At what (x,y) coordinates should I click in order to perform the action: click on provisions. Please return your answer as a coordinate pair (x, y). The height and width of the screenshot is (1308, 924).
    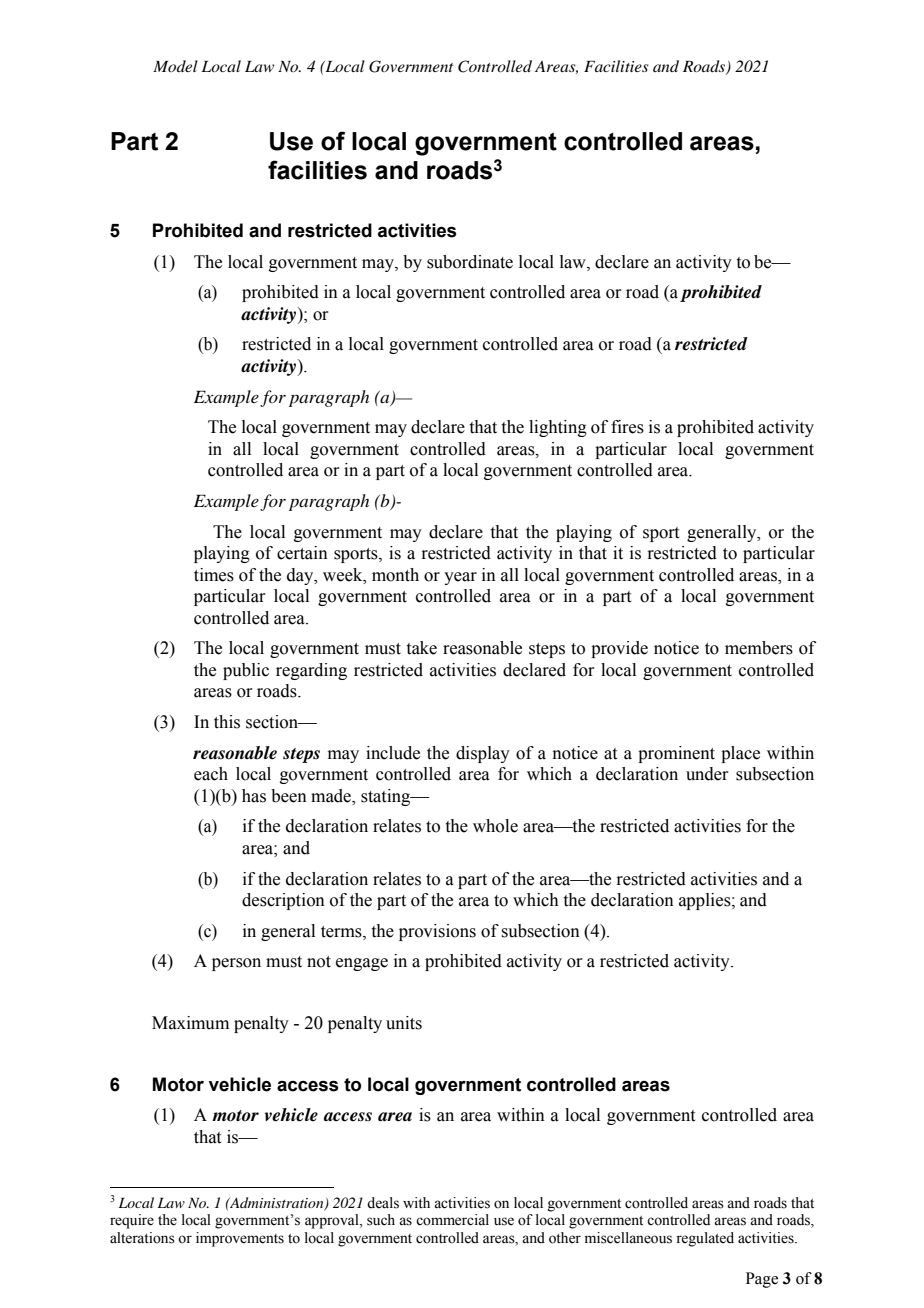
    Looking at the image, I should click on (437, 932).
